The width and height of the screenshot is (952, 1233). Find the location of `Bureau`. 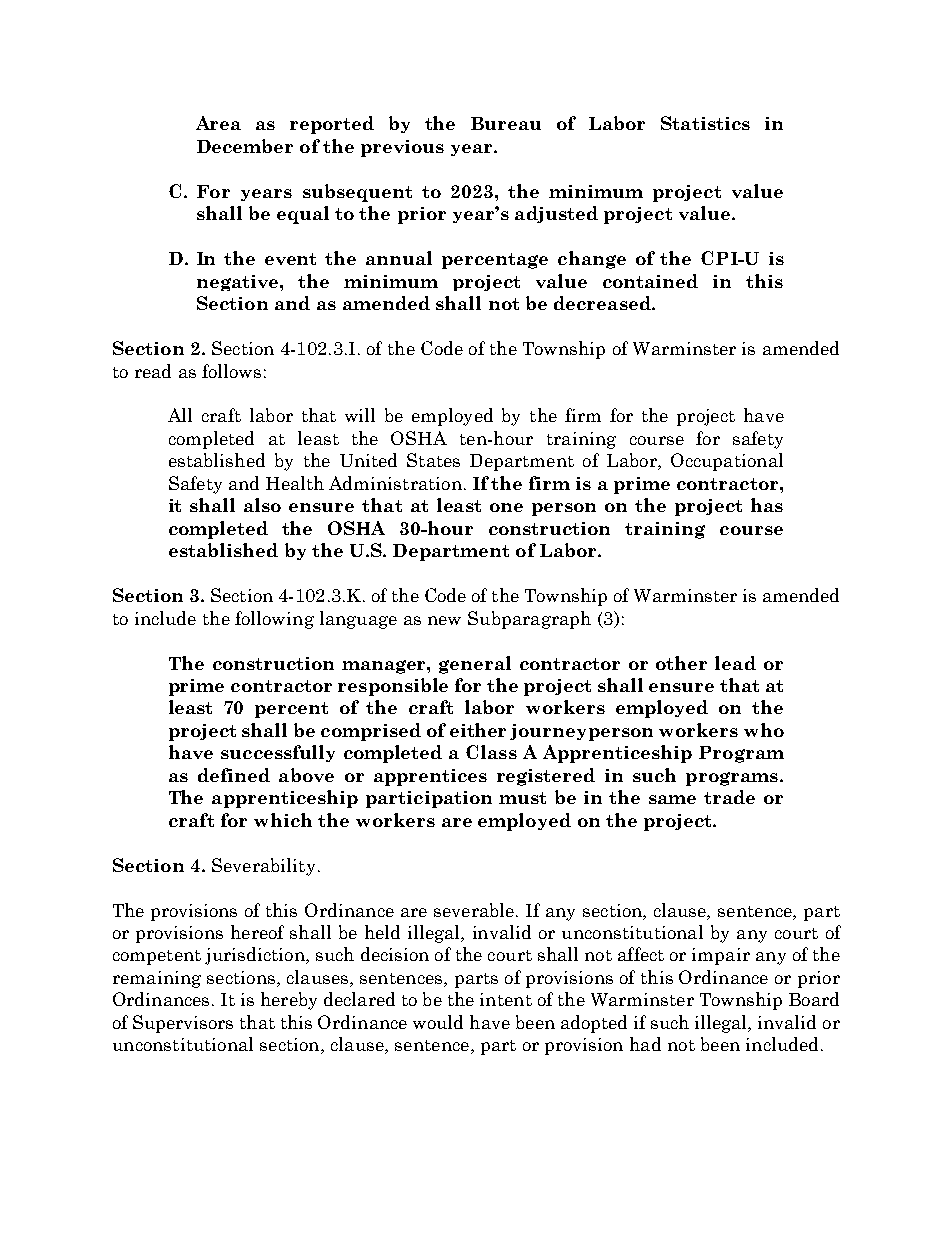

Bureau is located at coordinates (506, 123).
